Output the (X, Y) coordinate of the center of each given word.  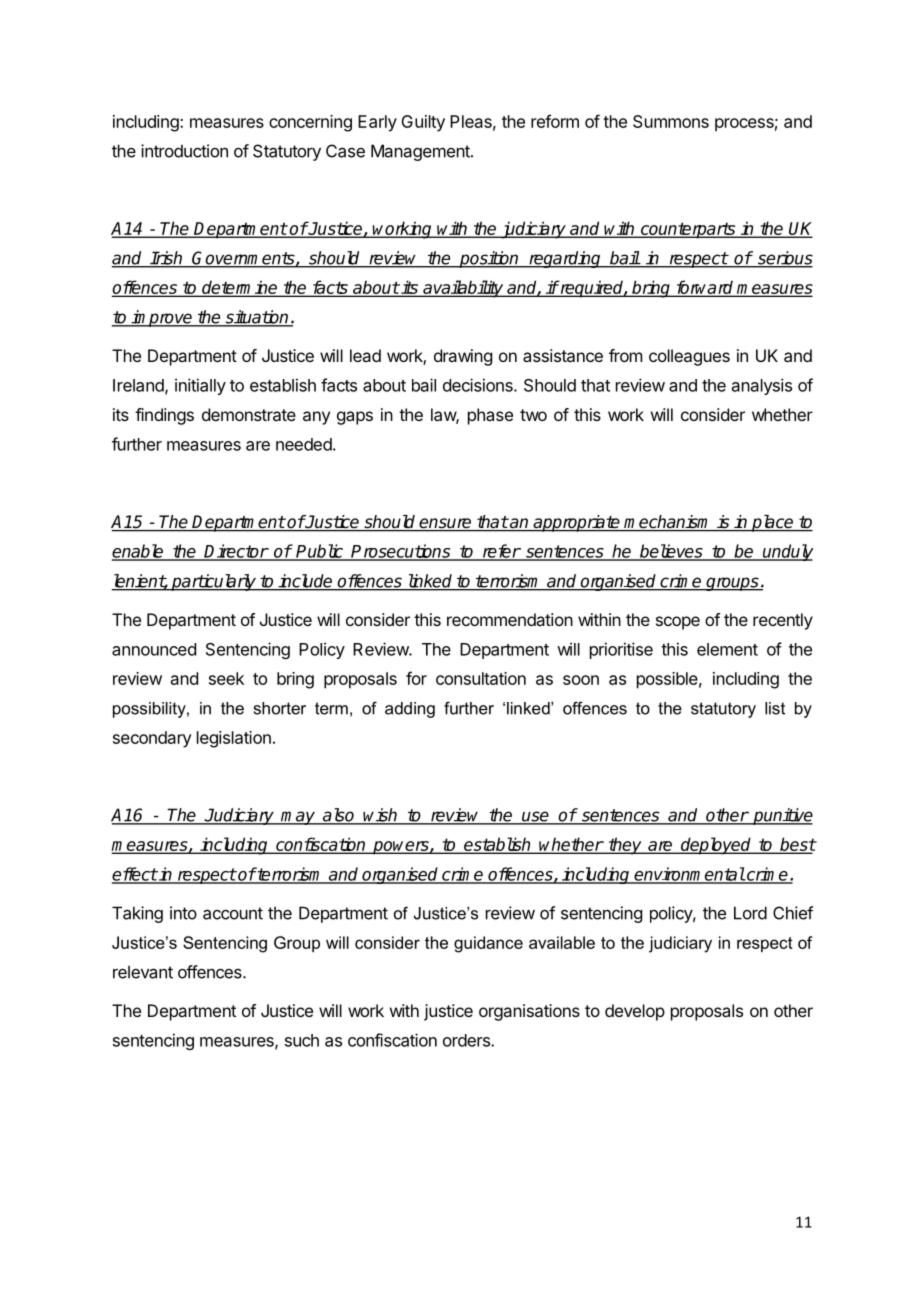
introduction (184, 151)
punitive (782, 816)
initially (200, 386)
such (302, 1040)
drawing (463, 357)
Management (421, 152)
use (535, 817)
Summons (671, 121)
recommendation (510, 619)
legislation (234, 739)
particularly (214, 582)
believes (671, 552)
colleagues (689, 357)
